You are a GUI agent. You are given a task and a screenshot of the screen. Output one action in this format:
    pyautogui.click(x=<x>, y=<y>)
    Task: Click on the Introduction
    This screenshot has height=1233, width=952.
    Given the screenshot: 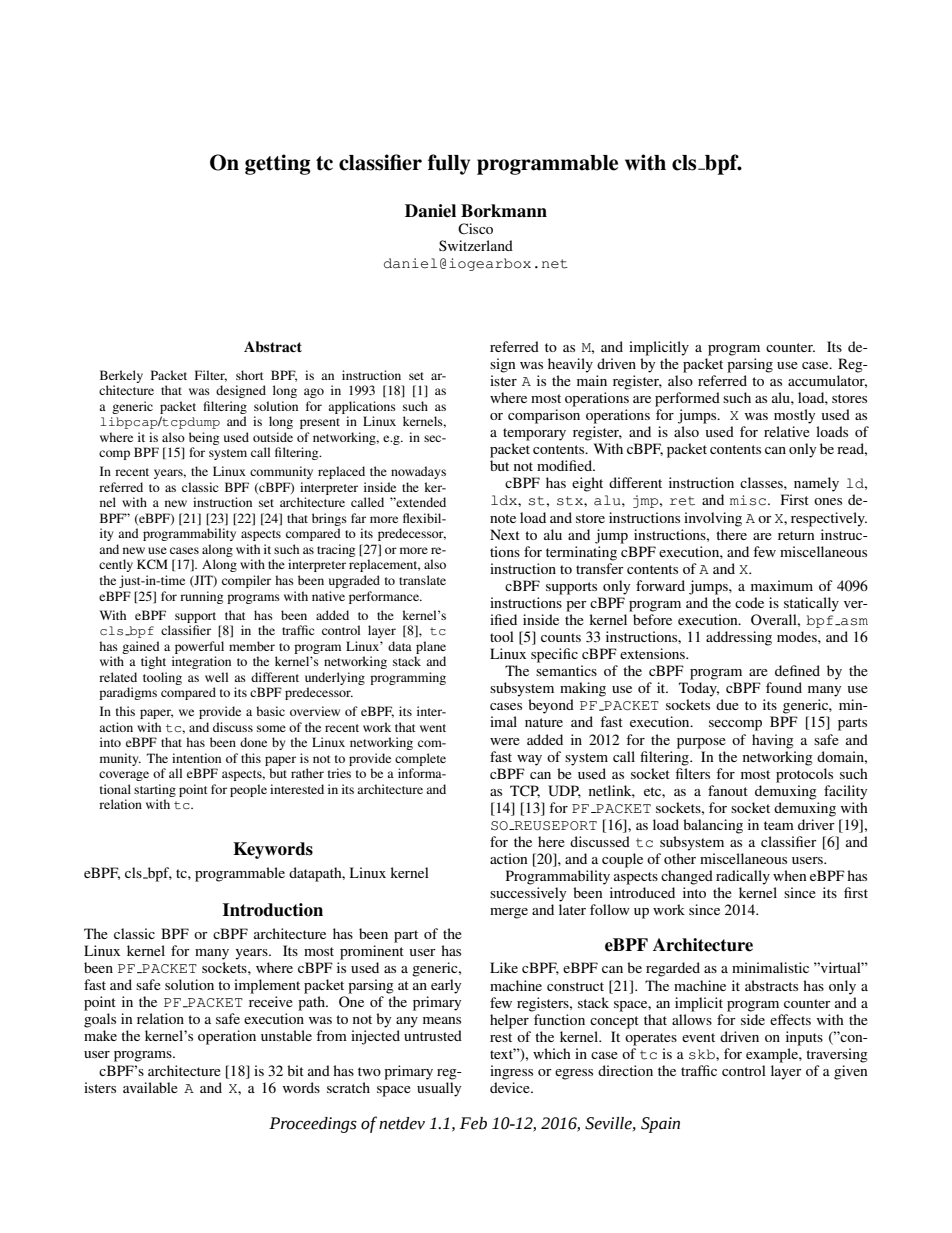 What is the action you would take?
    pyautogui.click(x=273, y=910)
